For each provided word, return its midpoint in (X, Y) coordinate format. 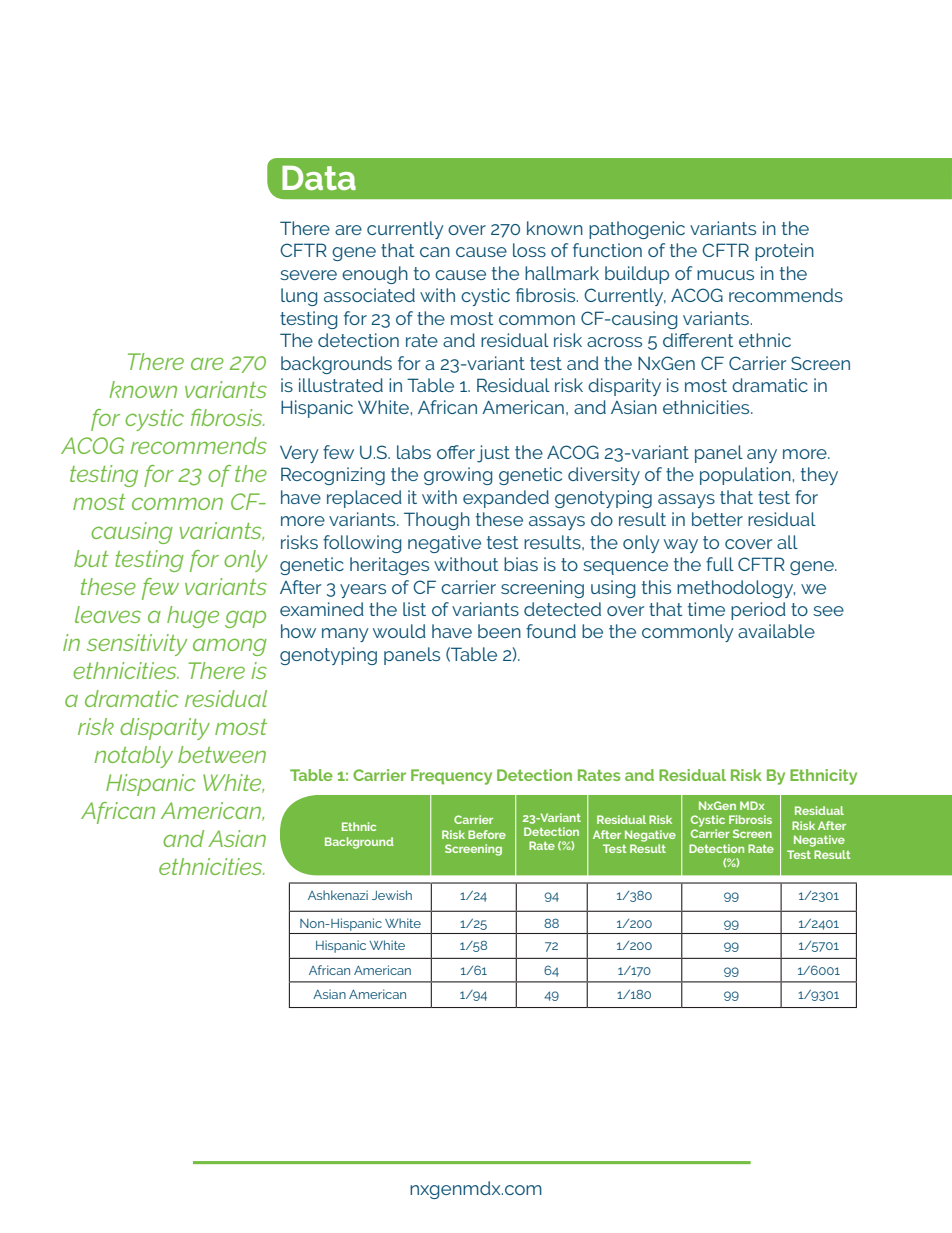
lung (299, 297)
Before (487, 834)
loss (529, 250)
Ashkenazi (338, 895)
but (91, 558)
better (717, 519)
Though (437, 521)
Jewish (392, 895)
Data (319, 178)
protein (784, 252)
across (614, 342)
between (222, 754)
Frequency (451, 777)
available (776, 631)
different (698, 340)
